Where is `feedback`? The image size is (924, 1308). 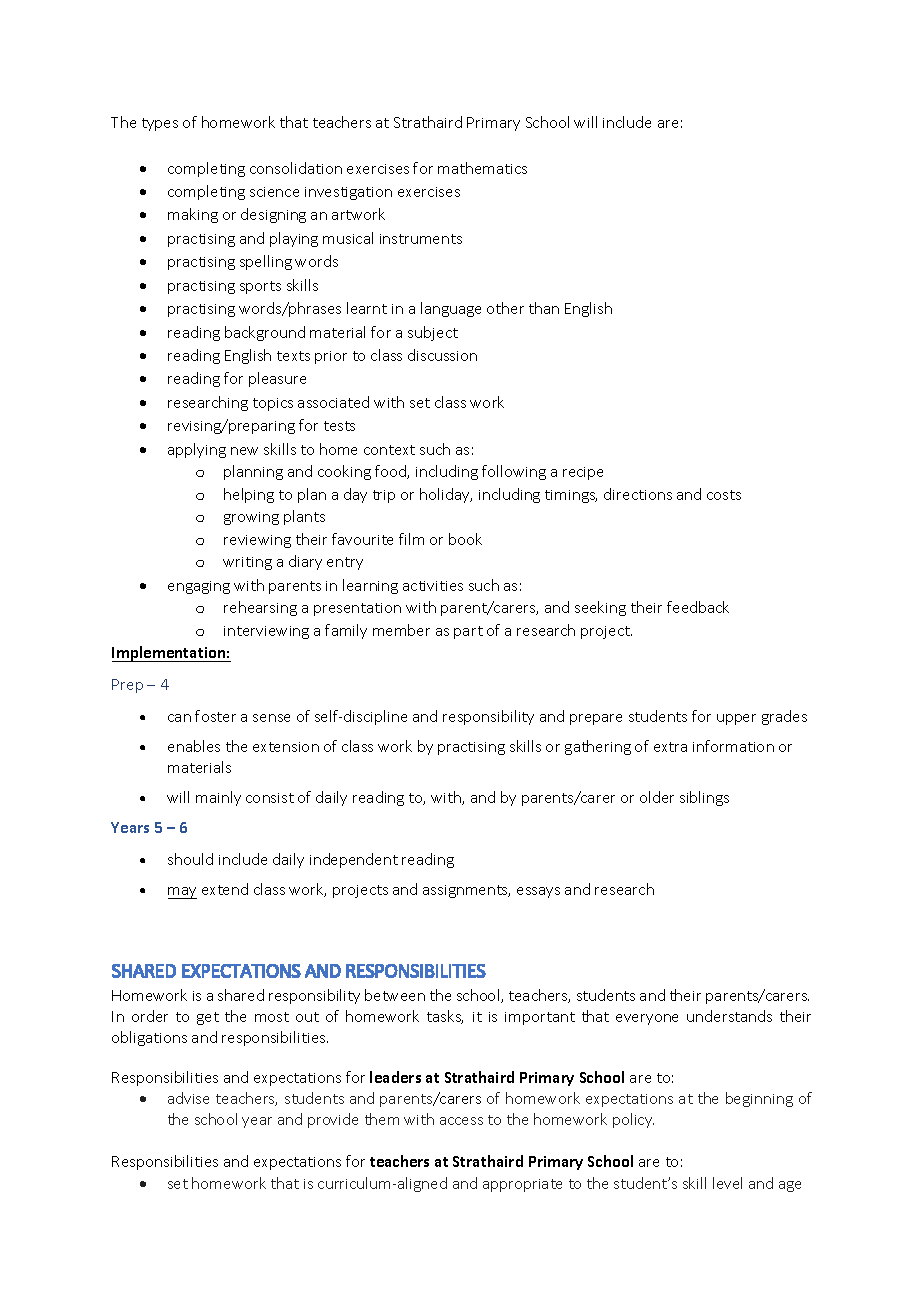
feedback is located at coordinates (698, 607).
